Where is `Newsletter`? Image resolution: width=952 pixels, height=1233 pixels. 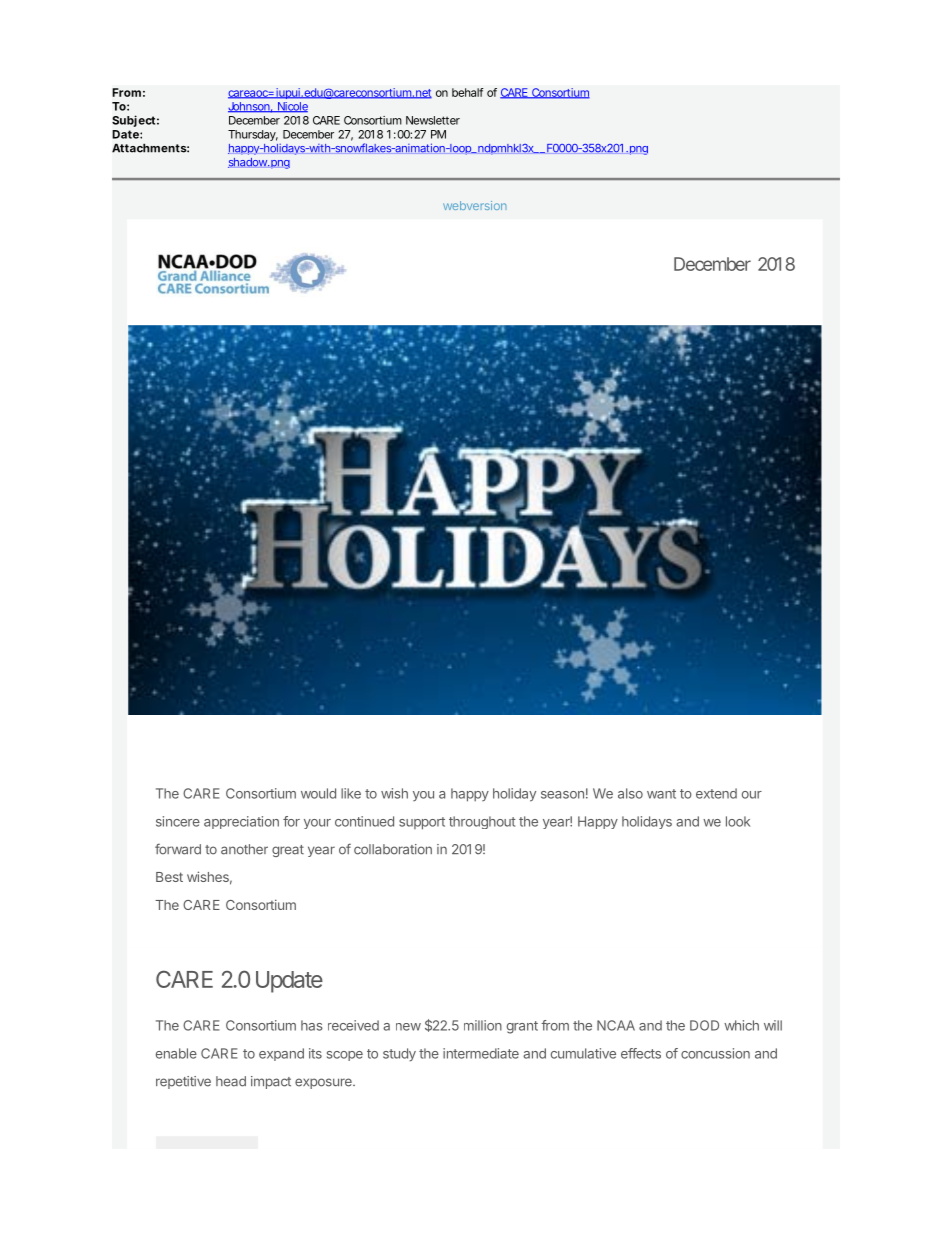 Newsletter is located at coordinates (433, 120).
